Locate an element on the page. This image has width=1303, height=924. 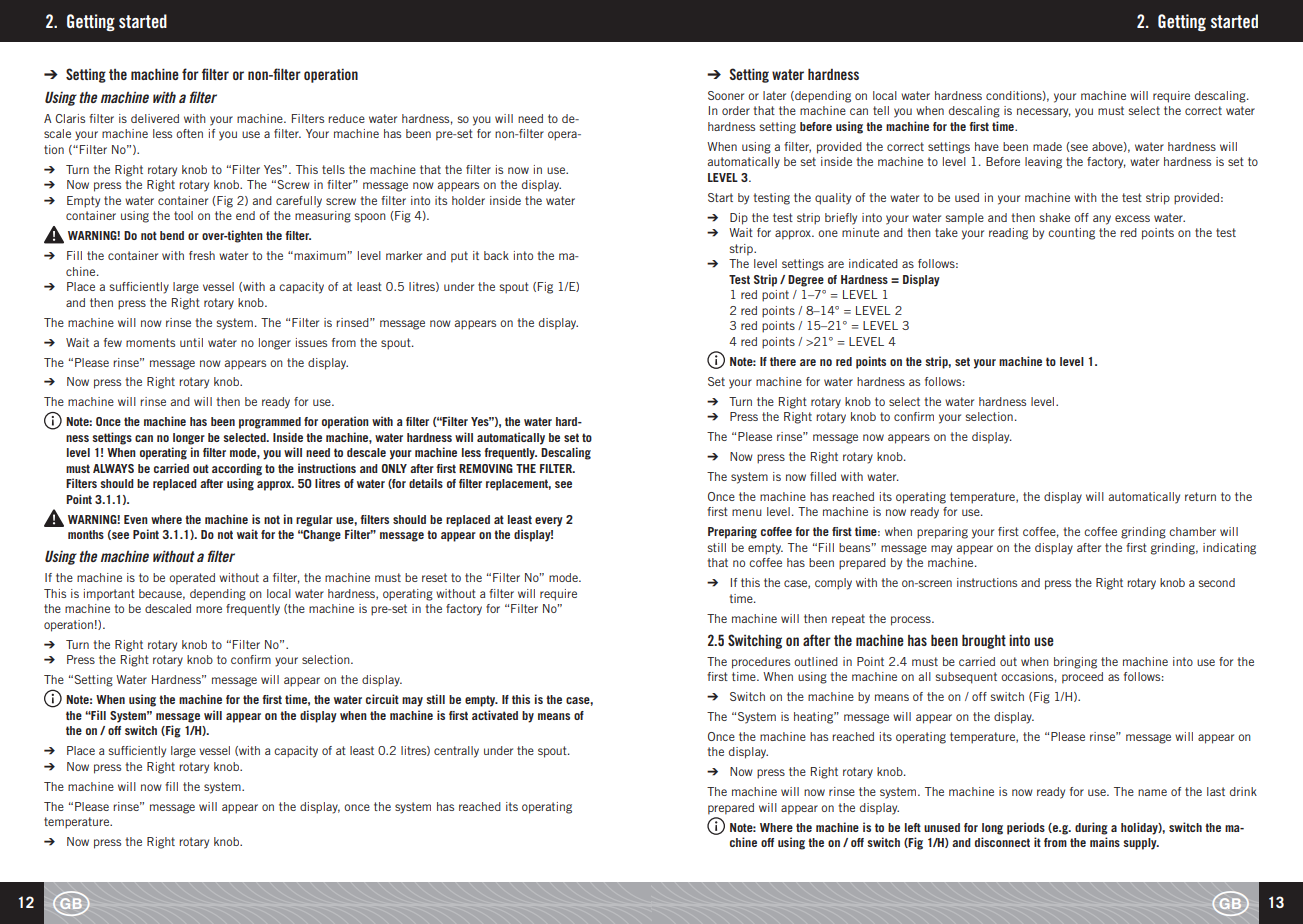
necessary is located at coordinates (1044, 113).
